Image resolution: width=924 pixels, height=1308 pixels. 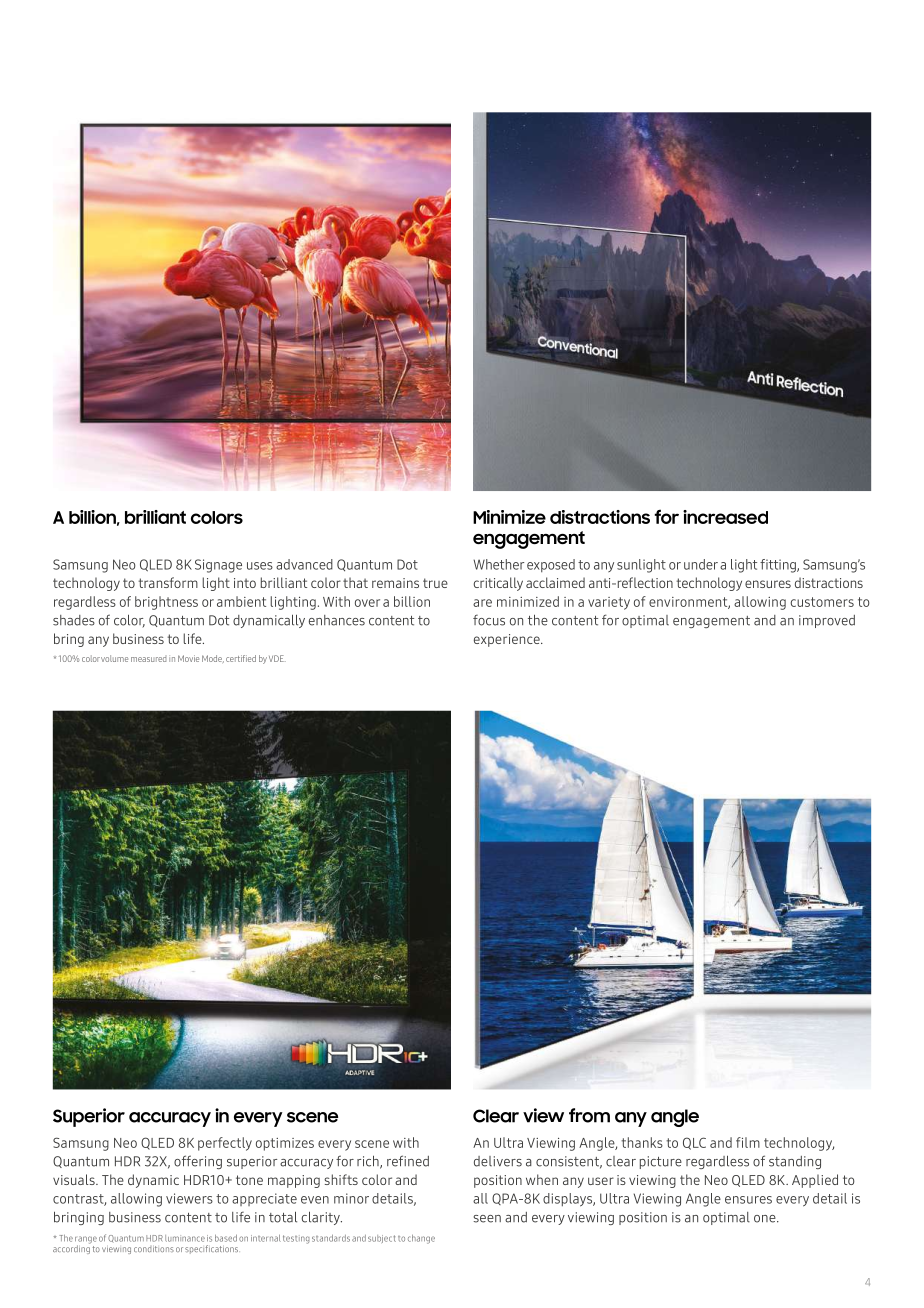 I want to click on change, so click(x=421, y=1239).
